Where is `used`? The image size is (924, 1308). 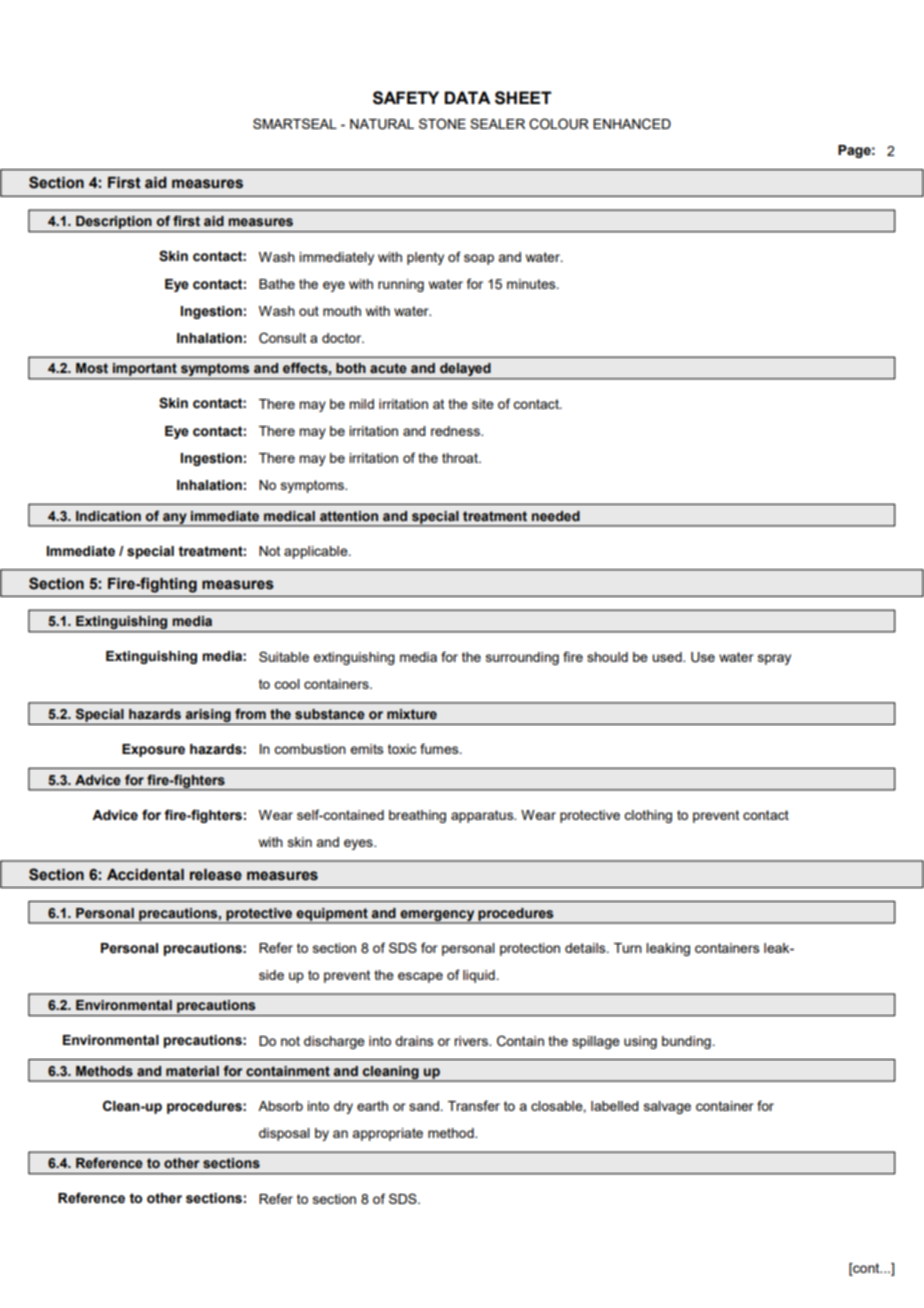
used is located at coordinates (668, 657).
